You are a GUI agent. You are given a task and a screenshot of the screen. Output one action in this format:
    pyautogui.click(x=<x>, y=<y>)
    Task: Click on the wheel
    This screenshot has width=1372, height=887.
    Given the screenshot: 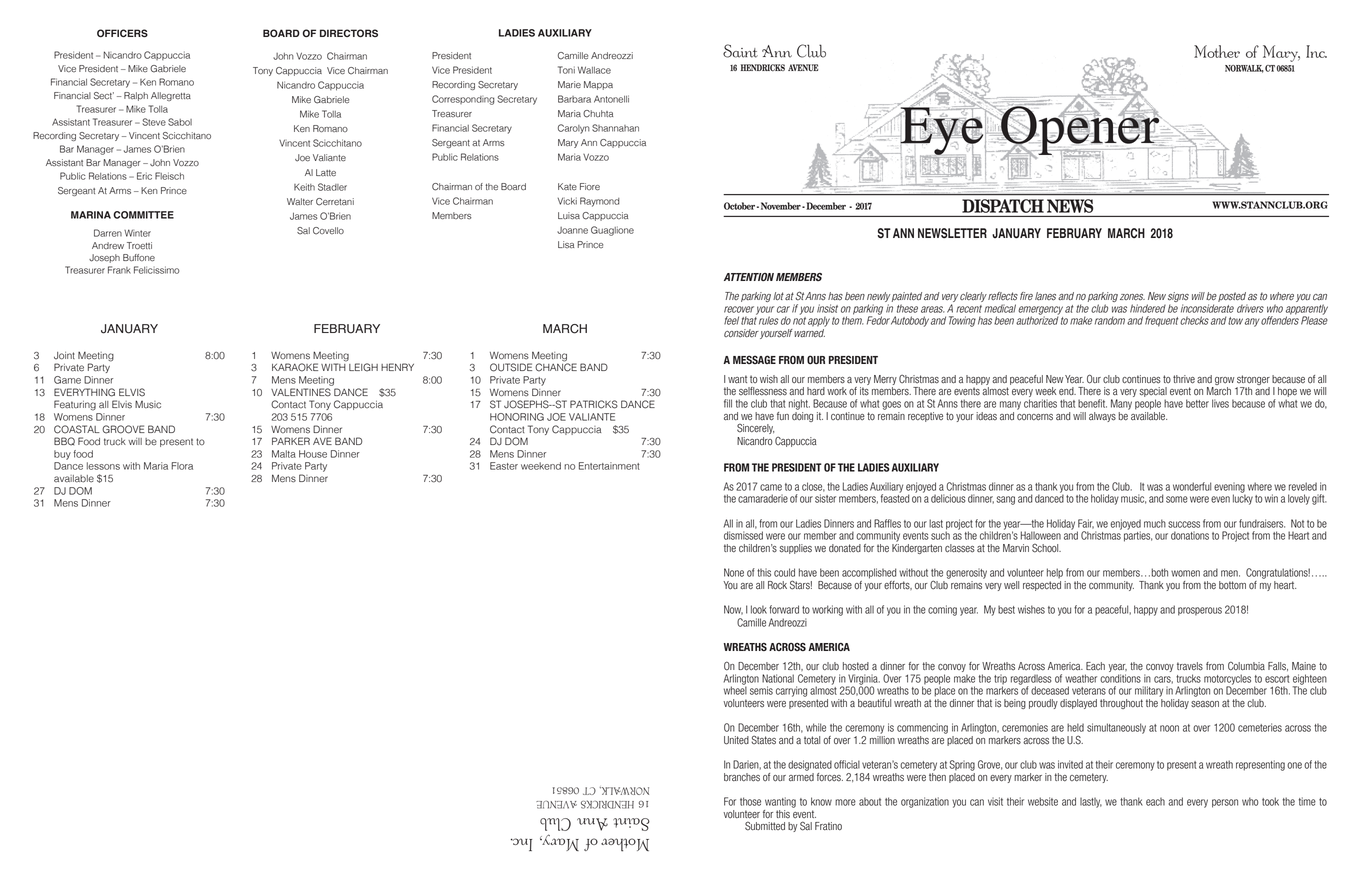 What is the action you would take?
    pyautogui.click(x=735, y=689)
